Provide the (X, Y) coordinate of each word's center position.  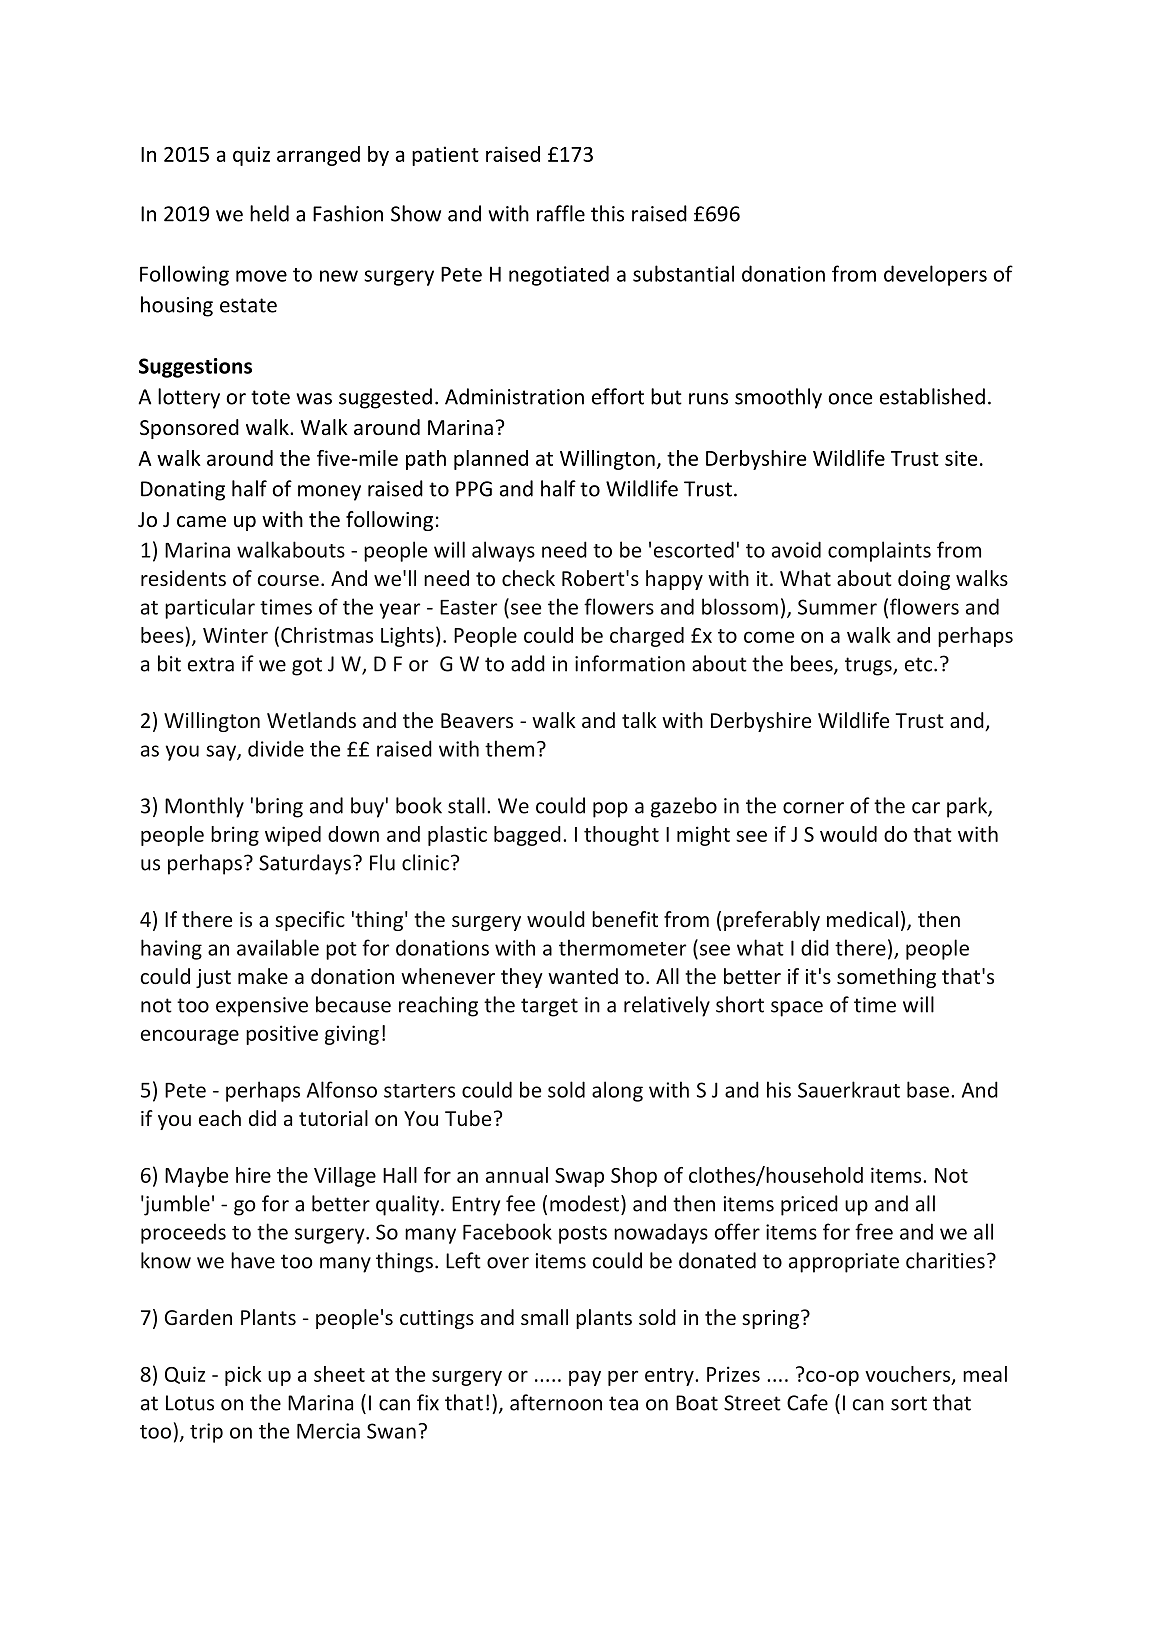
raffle (561, 213)
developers (935, 275)
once (850, 399)
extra (211, 664)
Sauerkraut (849, 1089)
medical (862, 919)
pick (243, 1376)
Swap (579, 1177)
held (269, 213)
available (278, 947)
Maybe (196, 1177)
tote (270, 397)
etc (920, 664)
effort (618, 396)
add (528, 663)
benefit (625, 919)
